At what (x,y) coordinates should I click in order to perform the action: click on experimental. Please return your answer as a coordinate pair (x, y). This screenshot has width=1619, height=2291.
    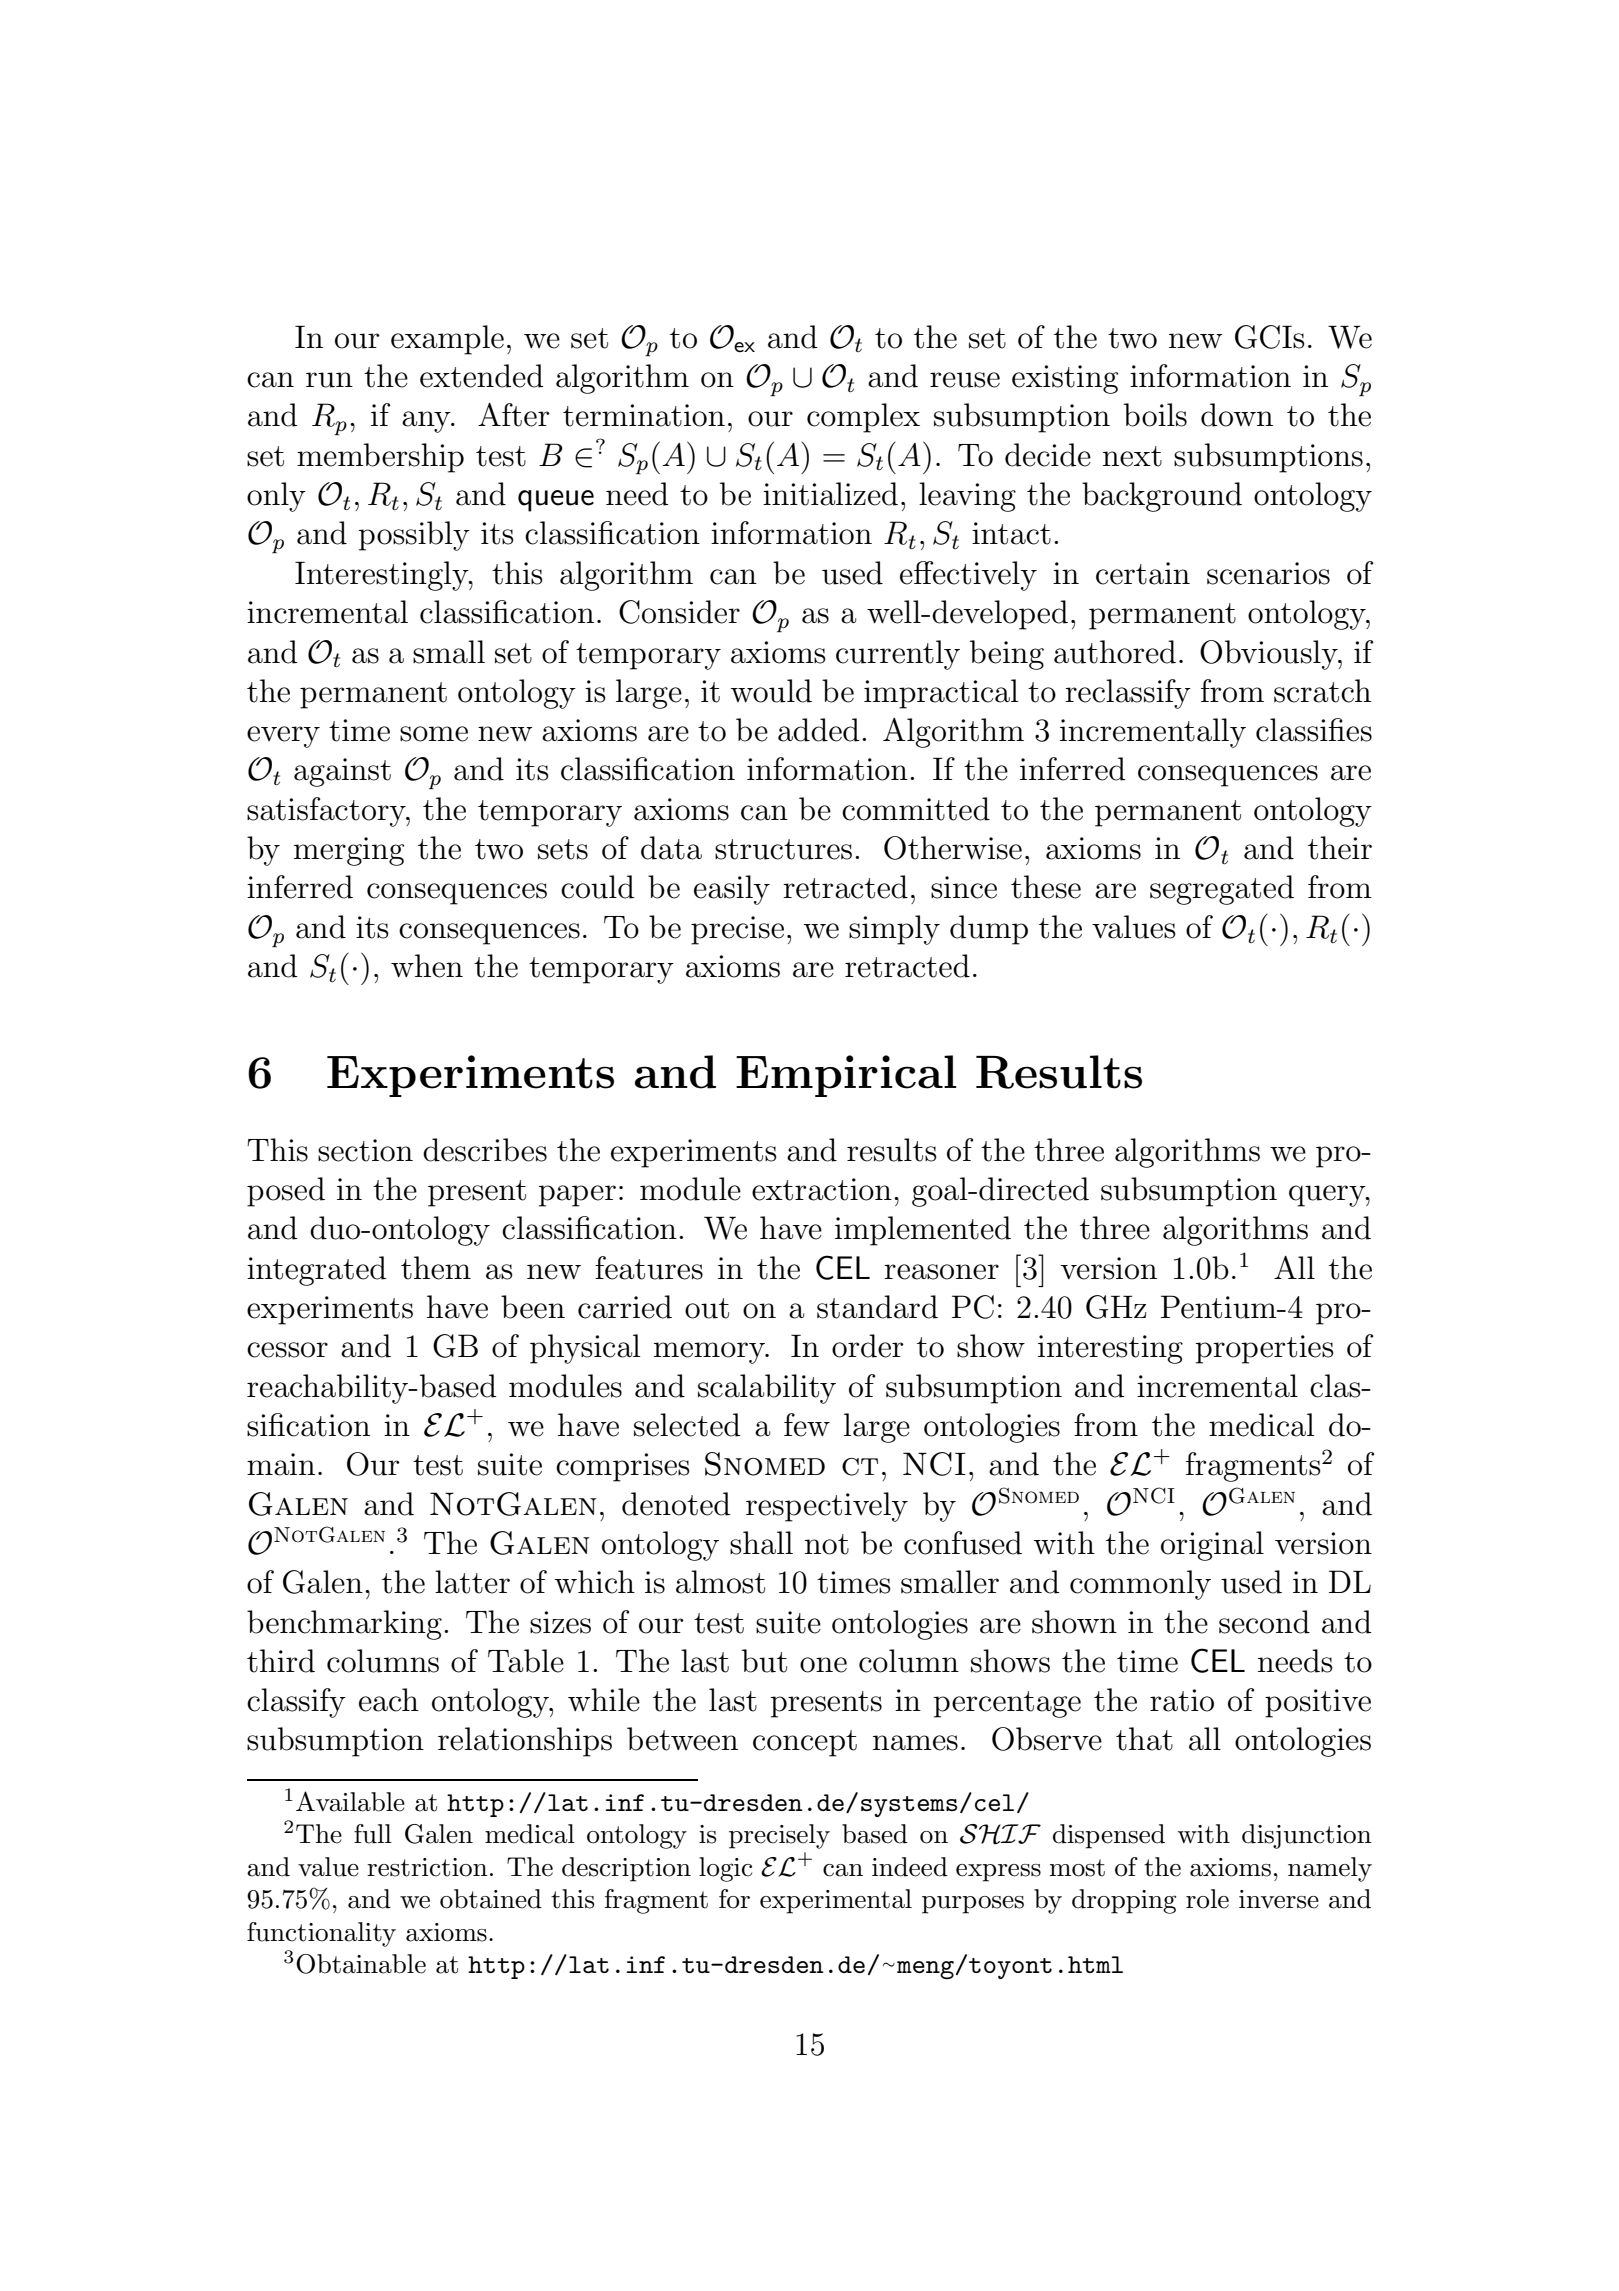
    Looking at the image, I should click on (836, 1901).
